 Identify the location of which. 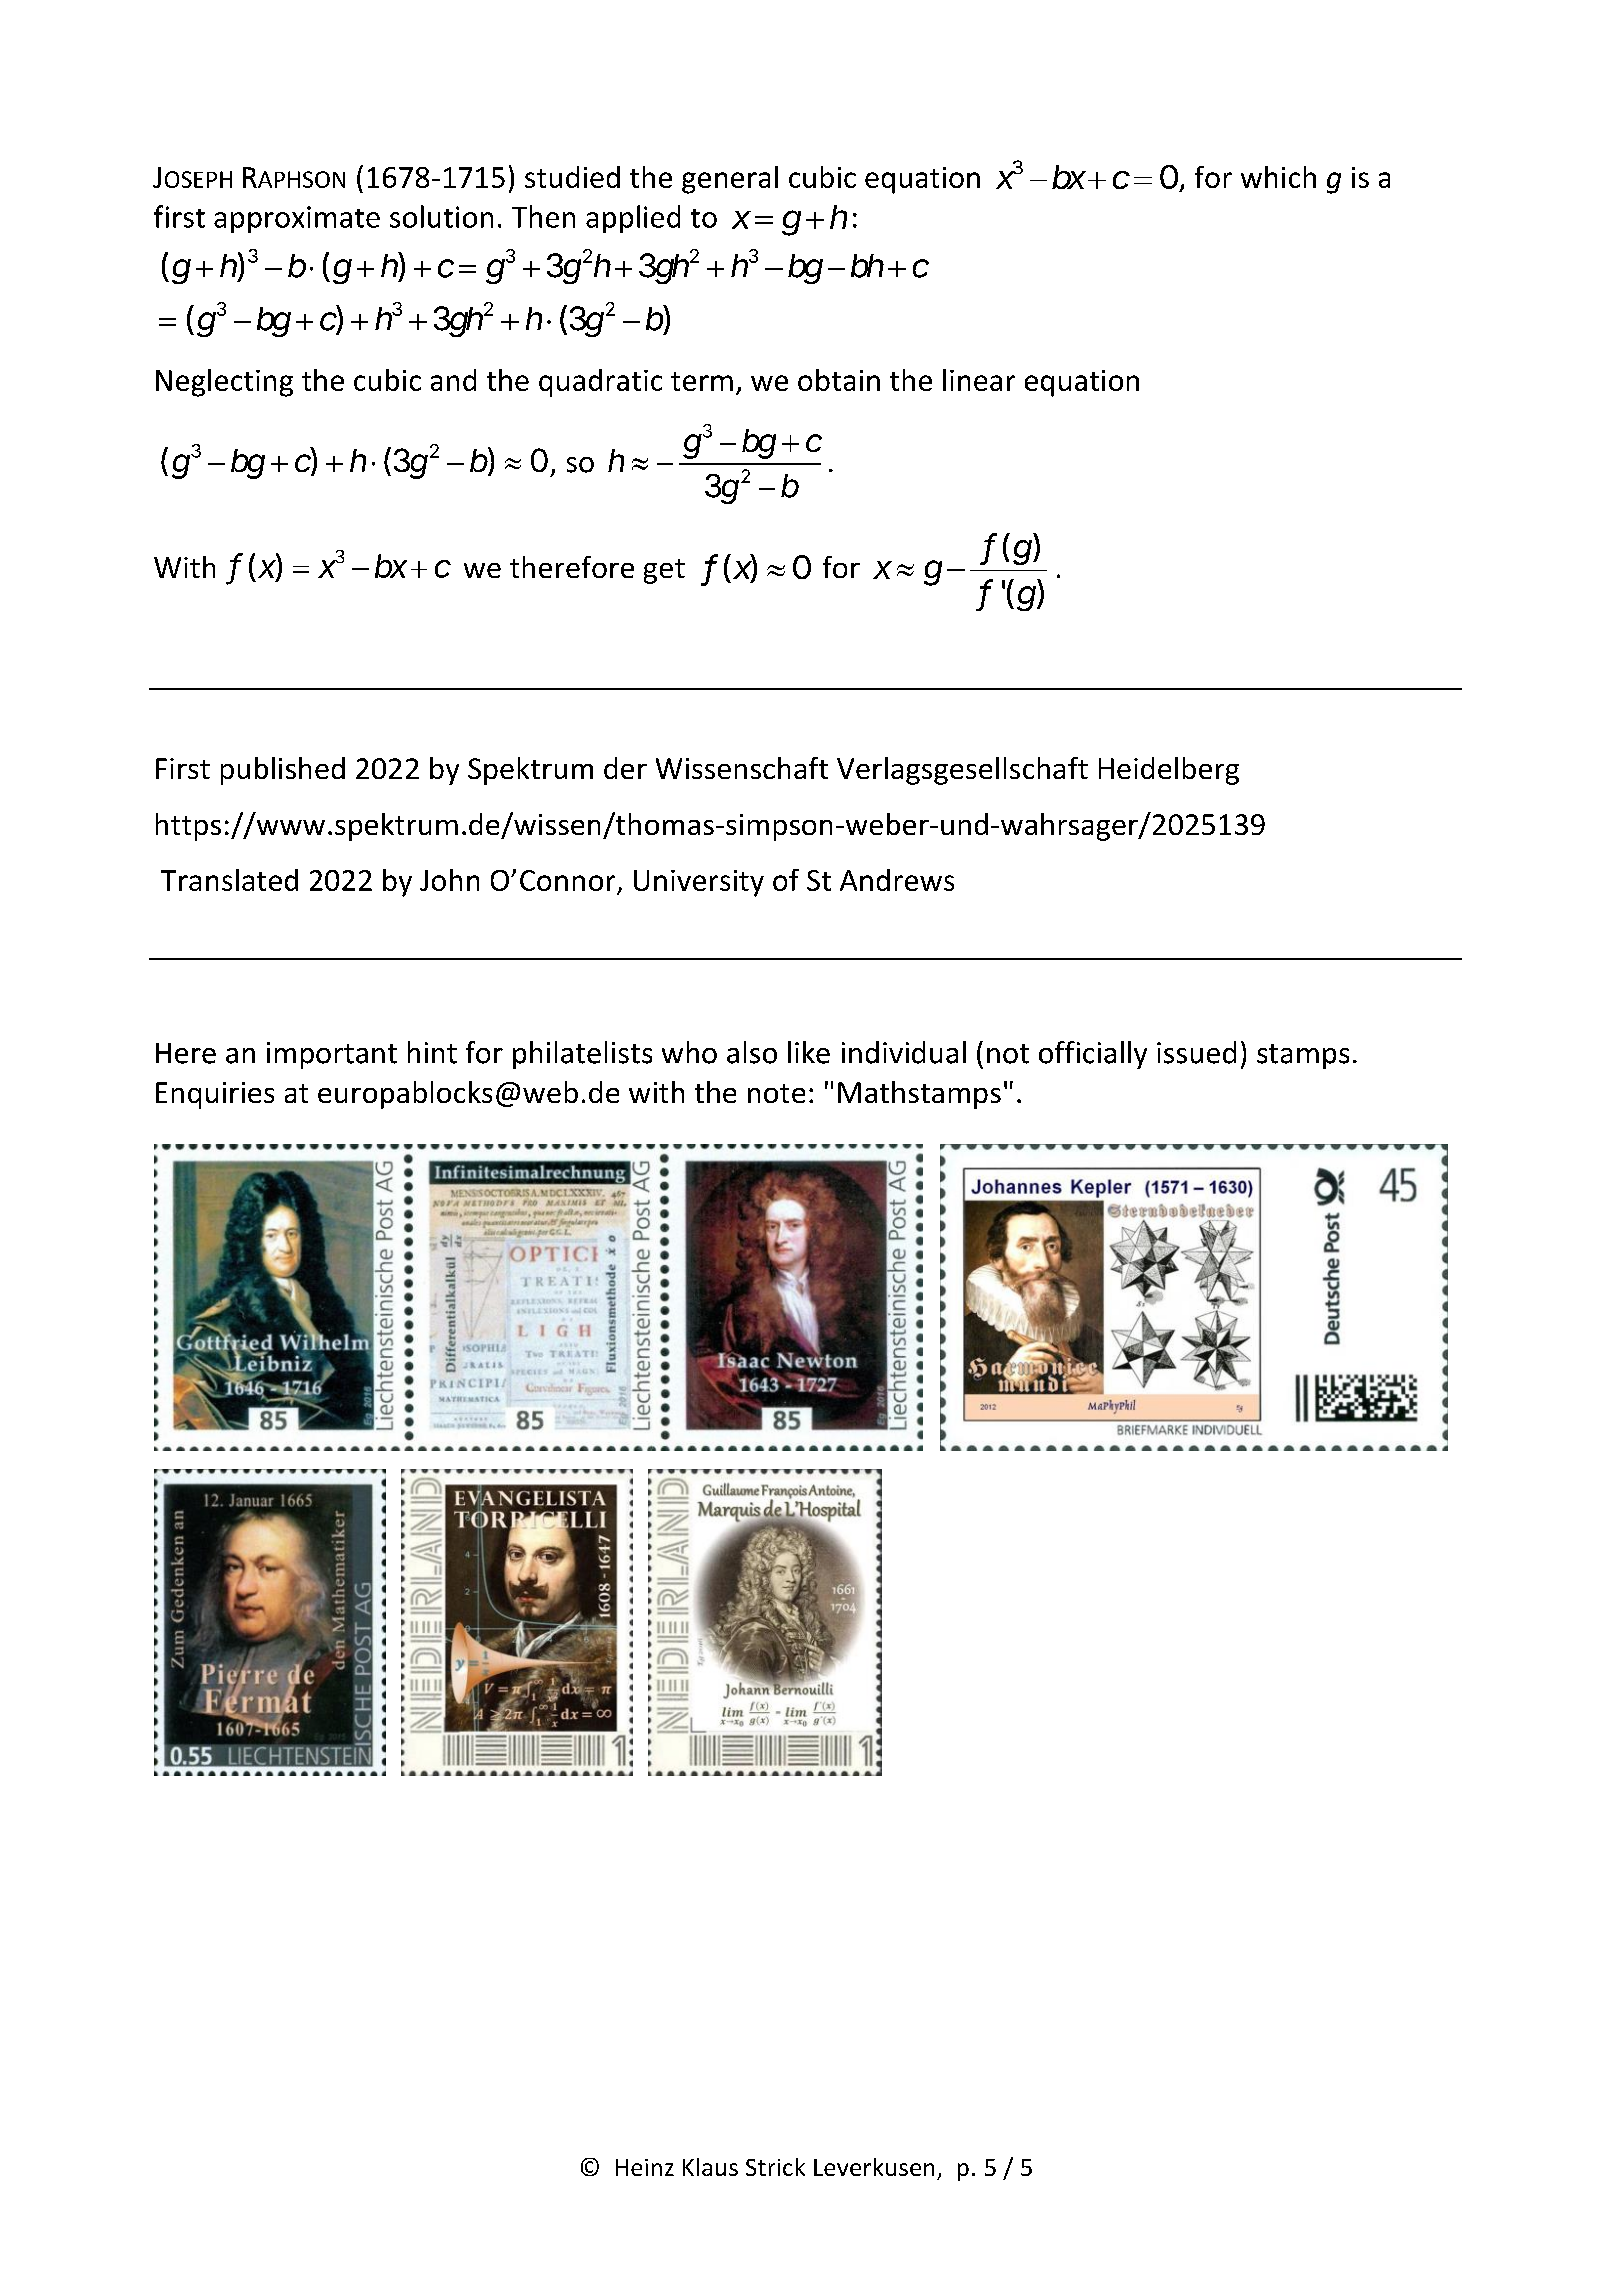
(1278, 177).
